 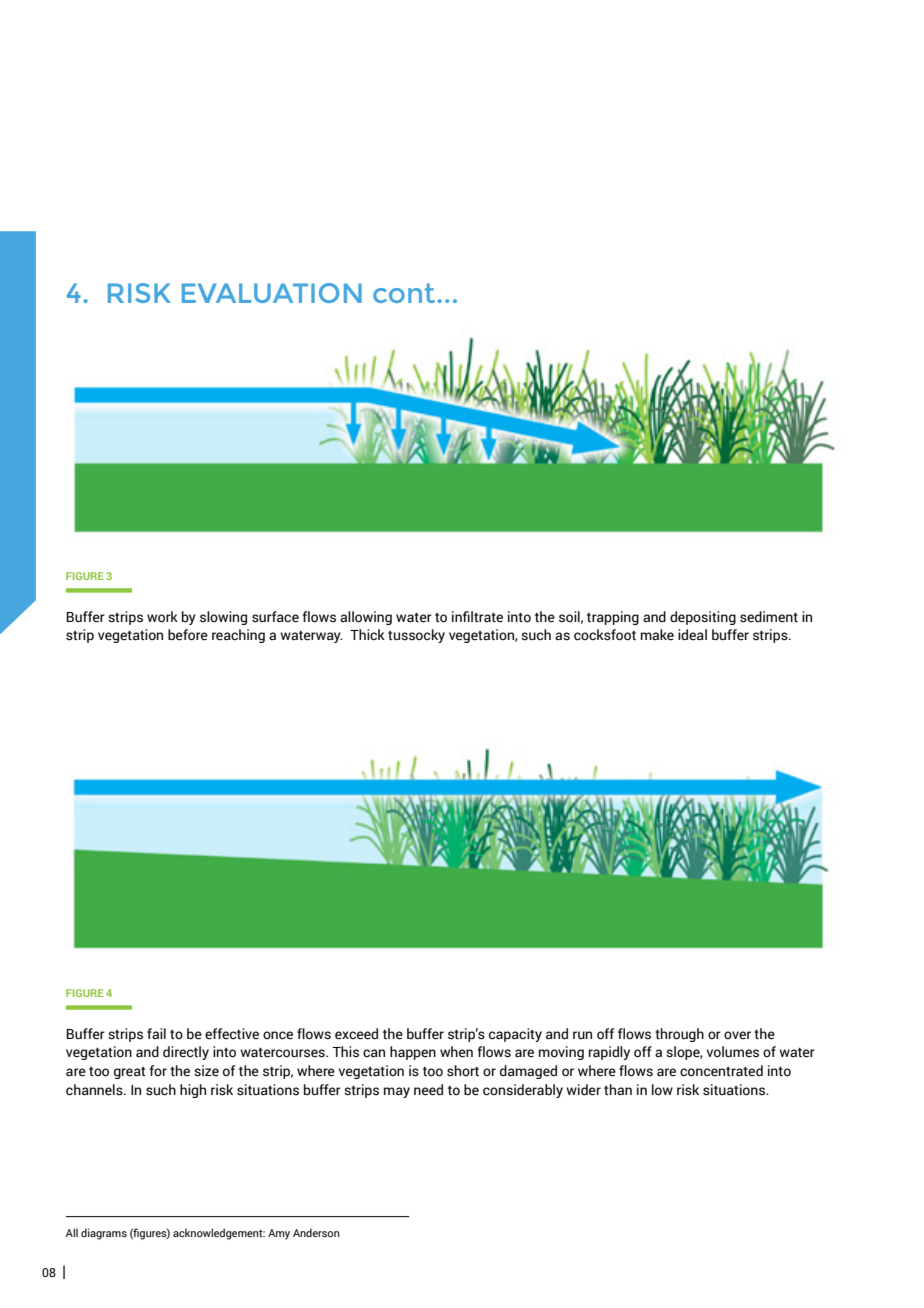 What do you see at coordinates (316, 1232) in the image?
I see `Anderson` at bounding box center [316, 1232].
